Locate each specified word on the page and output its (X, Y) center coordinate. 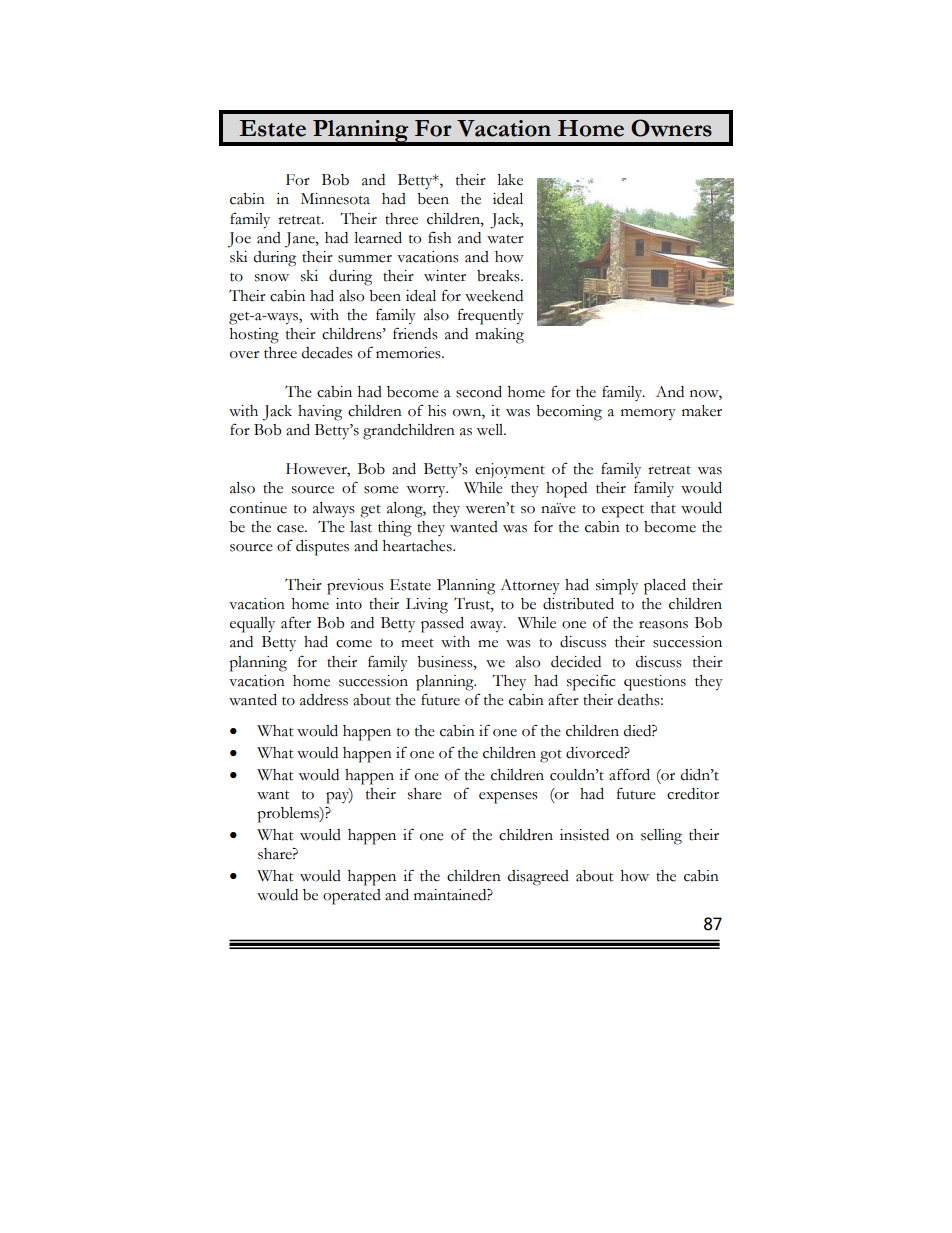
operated (352, 897)
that (663, 508)
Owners (671, 128)
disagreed (538, 878)
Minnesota (335, 199)
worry (427, 492)
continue (258, 508)
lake (510, 180)
